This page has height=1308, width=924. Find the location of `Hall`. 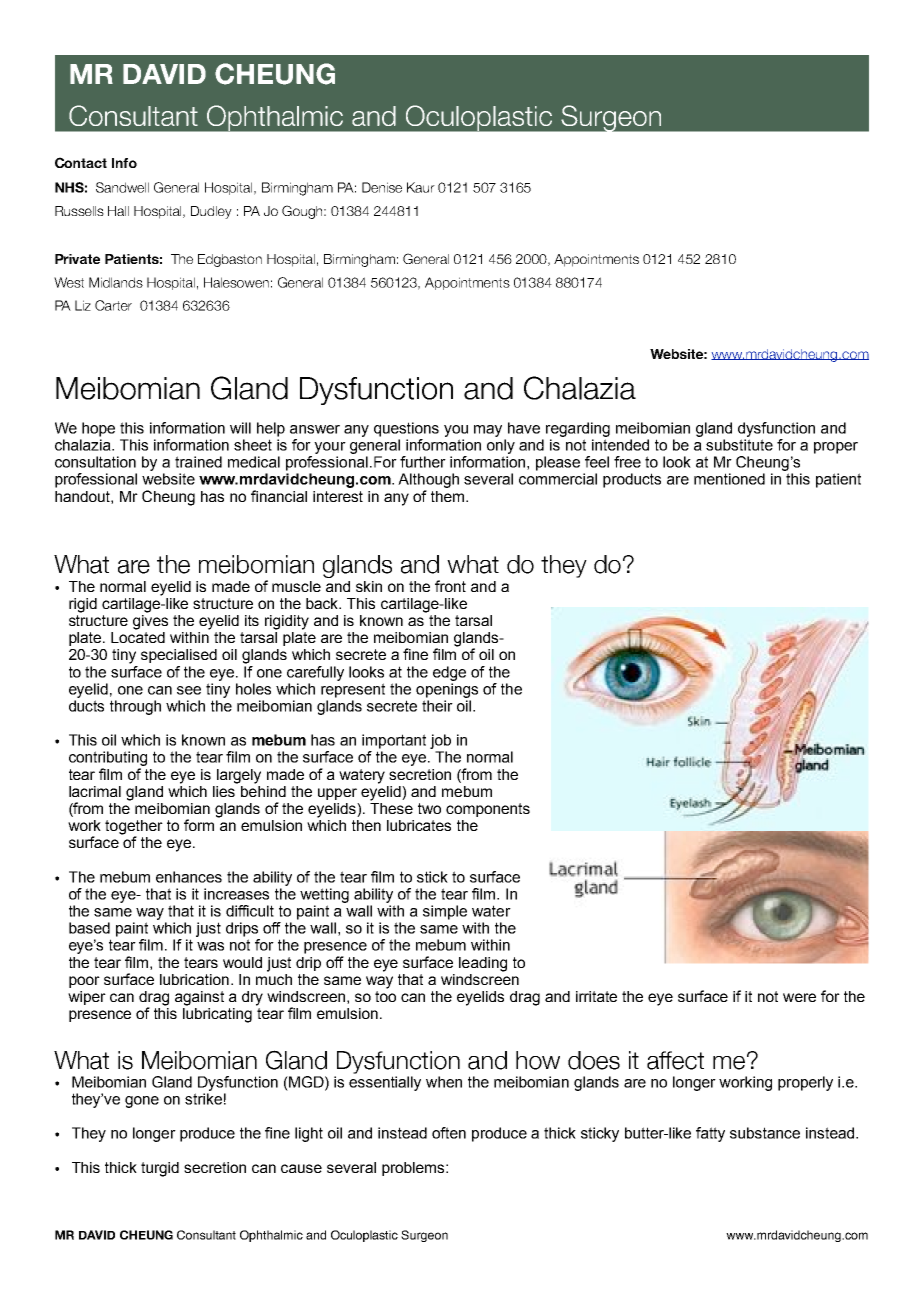

Hall is located at coordinates (118, 211).
